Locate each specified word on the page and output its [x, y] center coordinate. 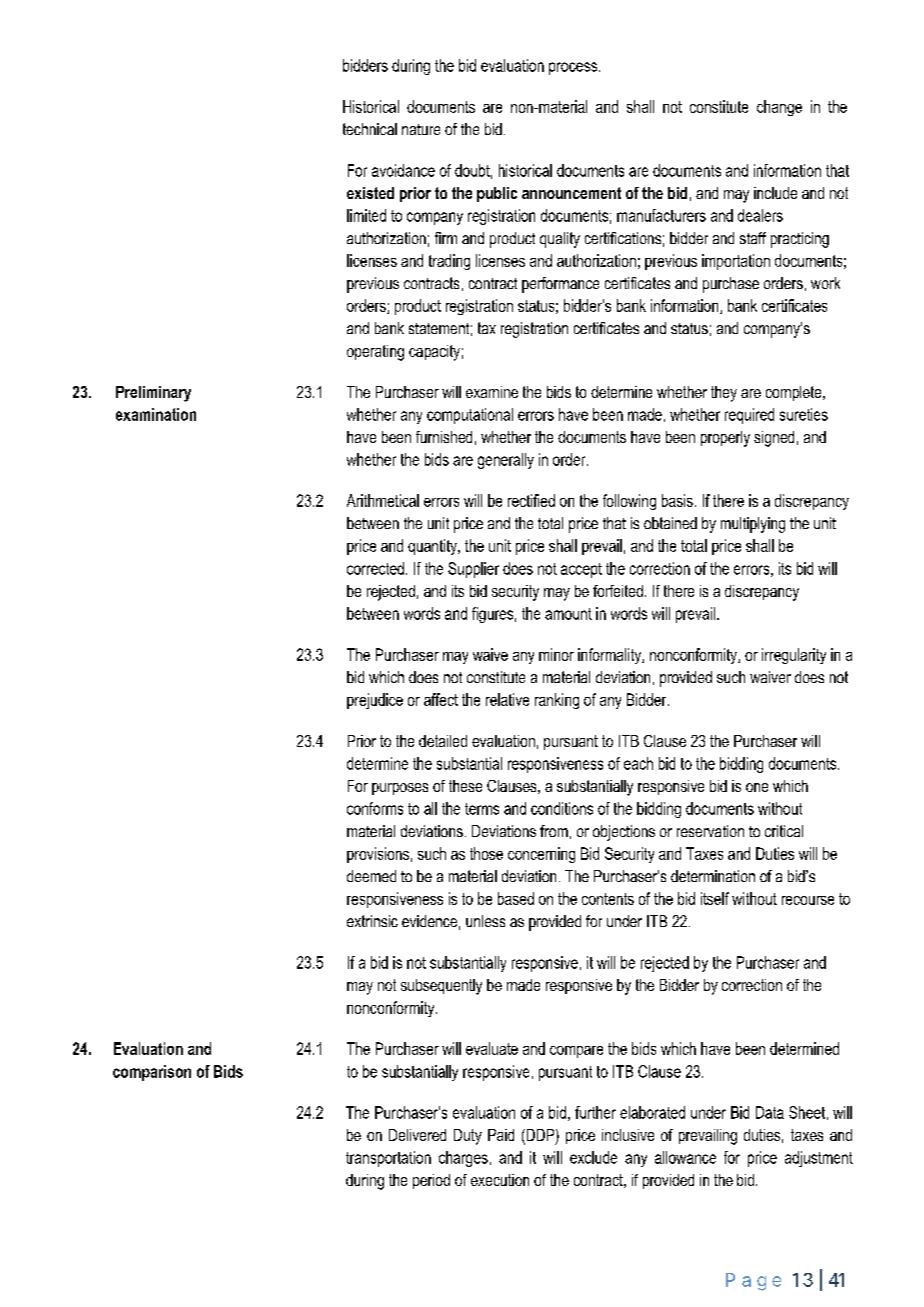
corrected [375, 568]
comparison [152, 1073]
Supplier [473, 570]
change [779, 108]
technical [370, 129]
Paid [501, 1135]
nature [421, 129]
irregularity [794, 656]
